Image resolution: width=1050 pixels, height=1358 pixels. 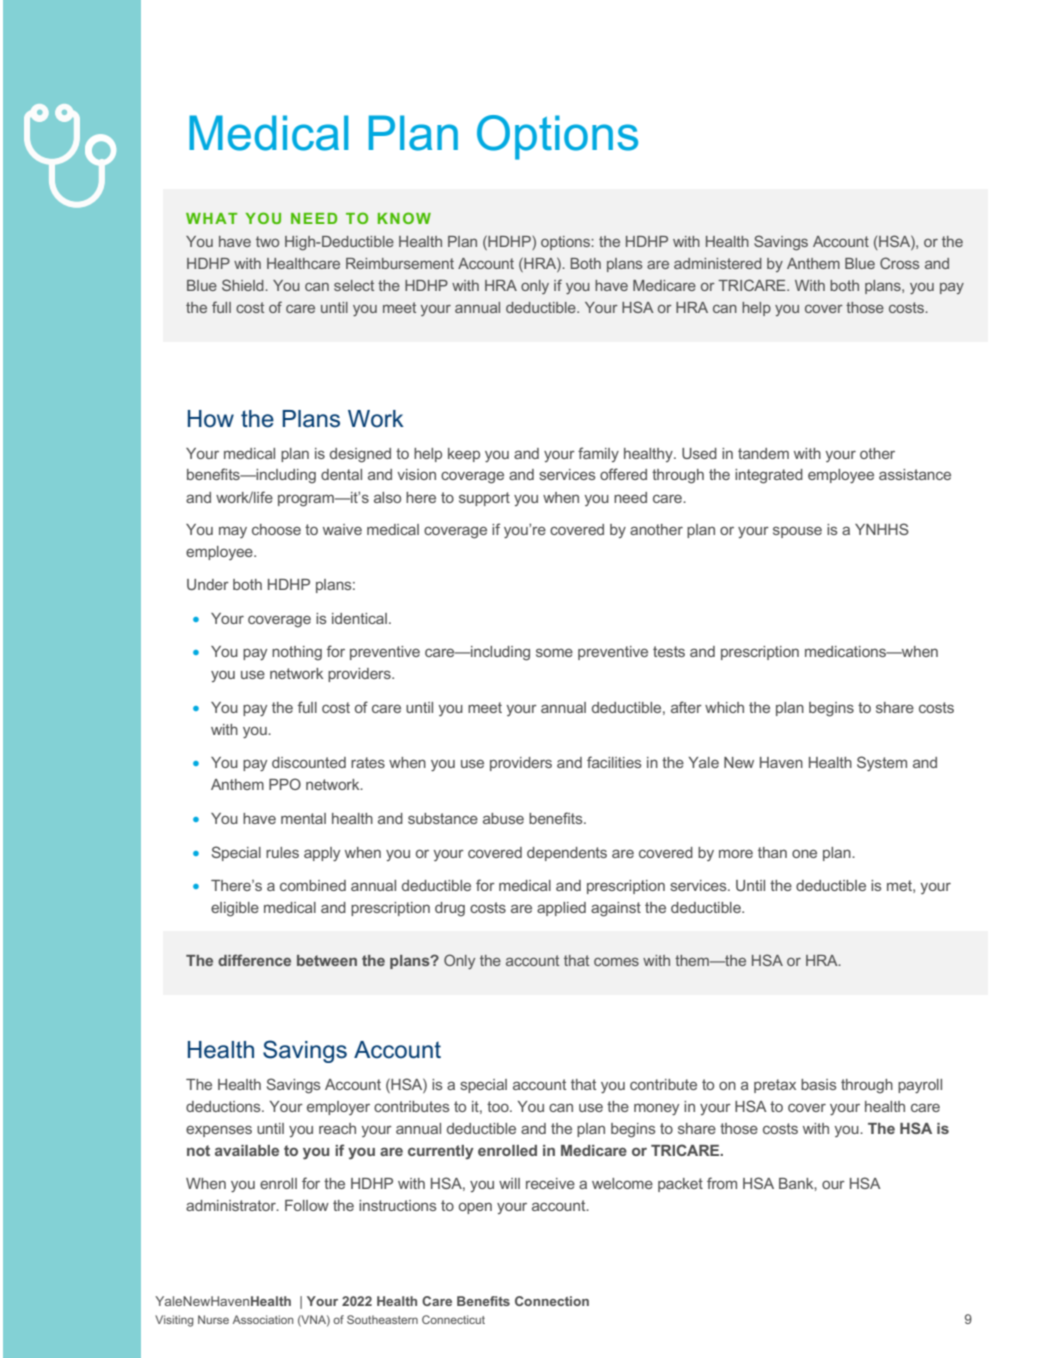 What do you see at coordinates (244, 285) in the image?
I see `Shield` at bounding box center [244, 285].
